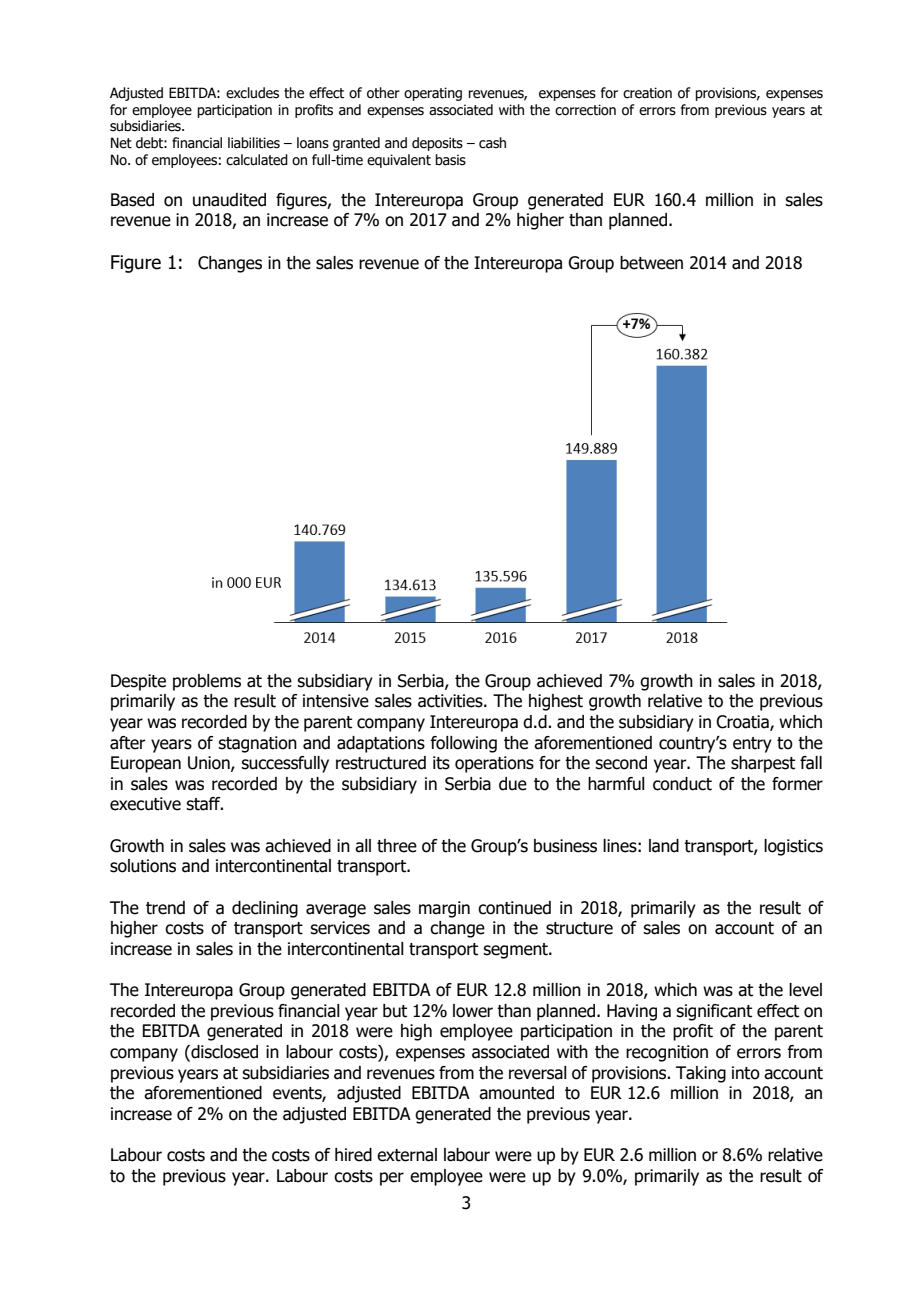  I want to click on amounted, so click(516, 1093).
